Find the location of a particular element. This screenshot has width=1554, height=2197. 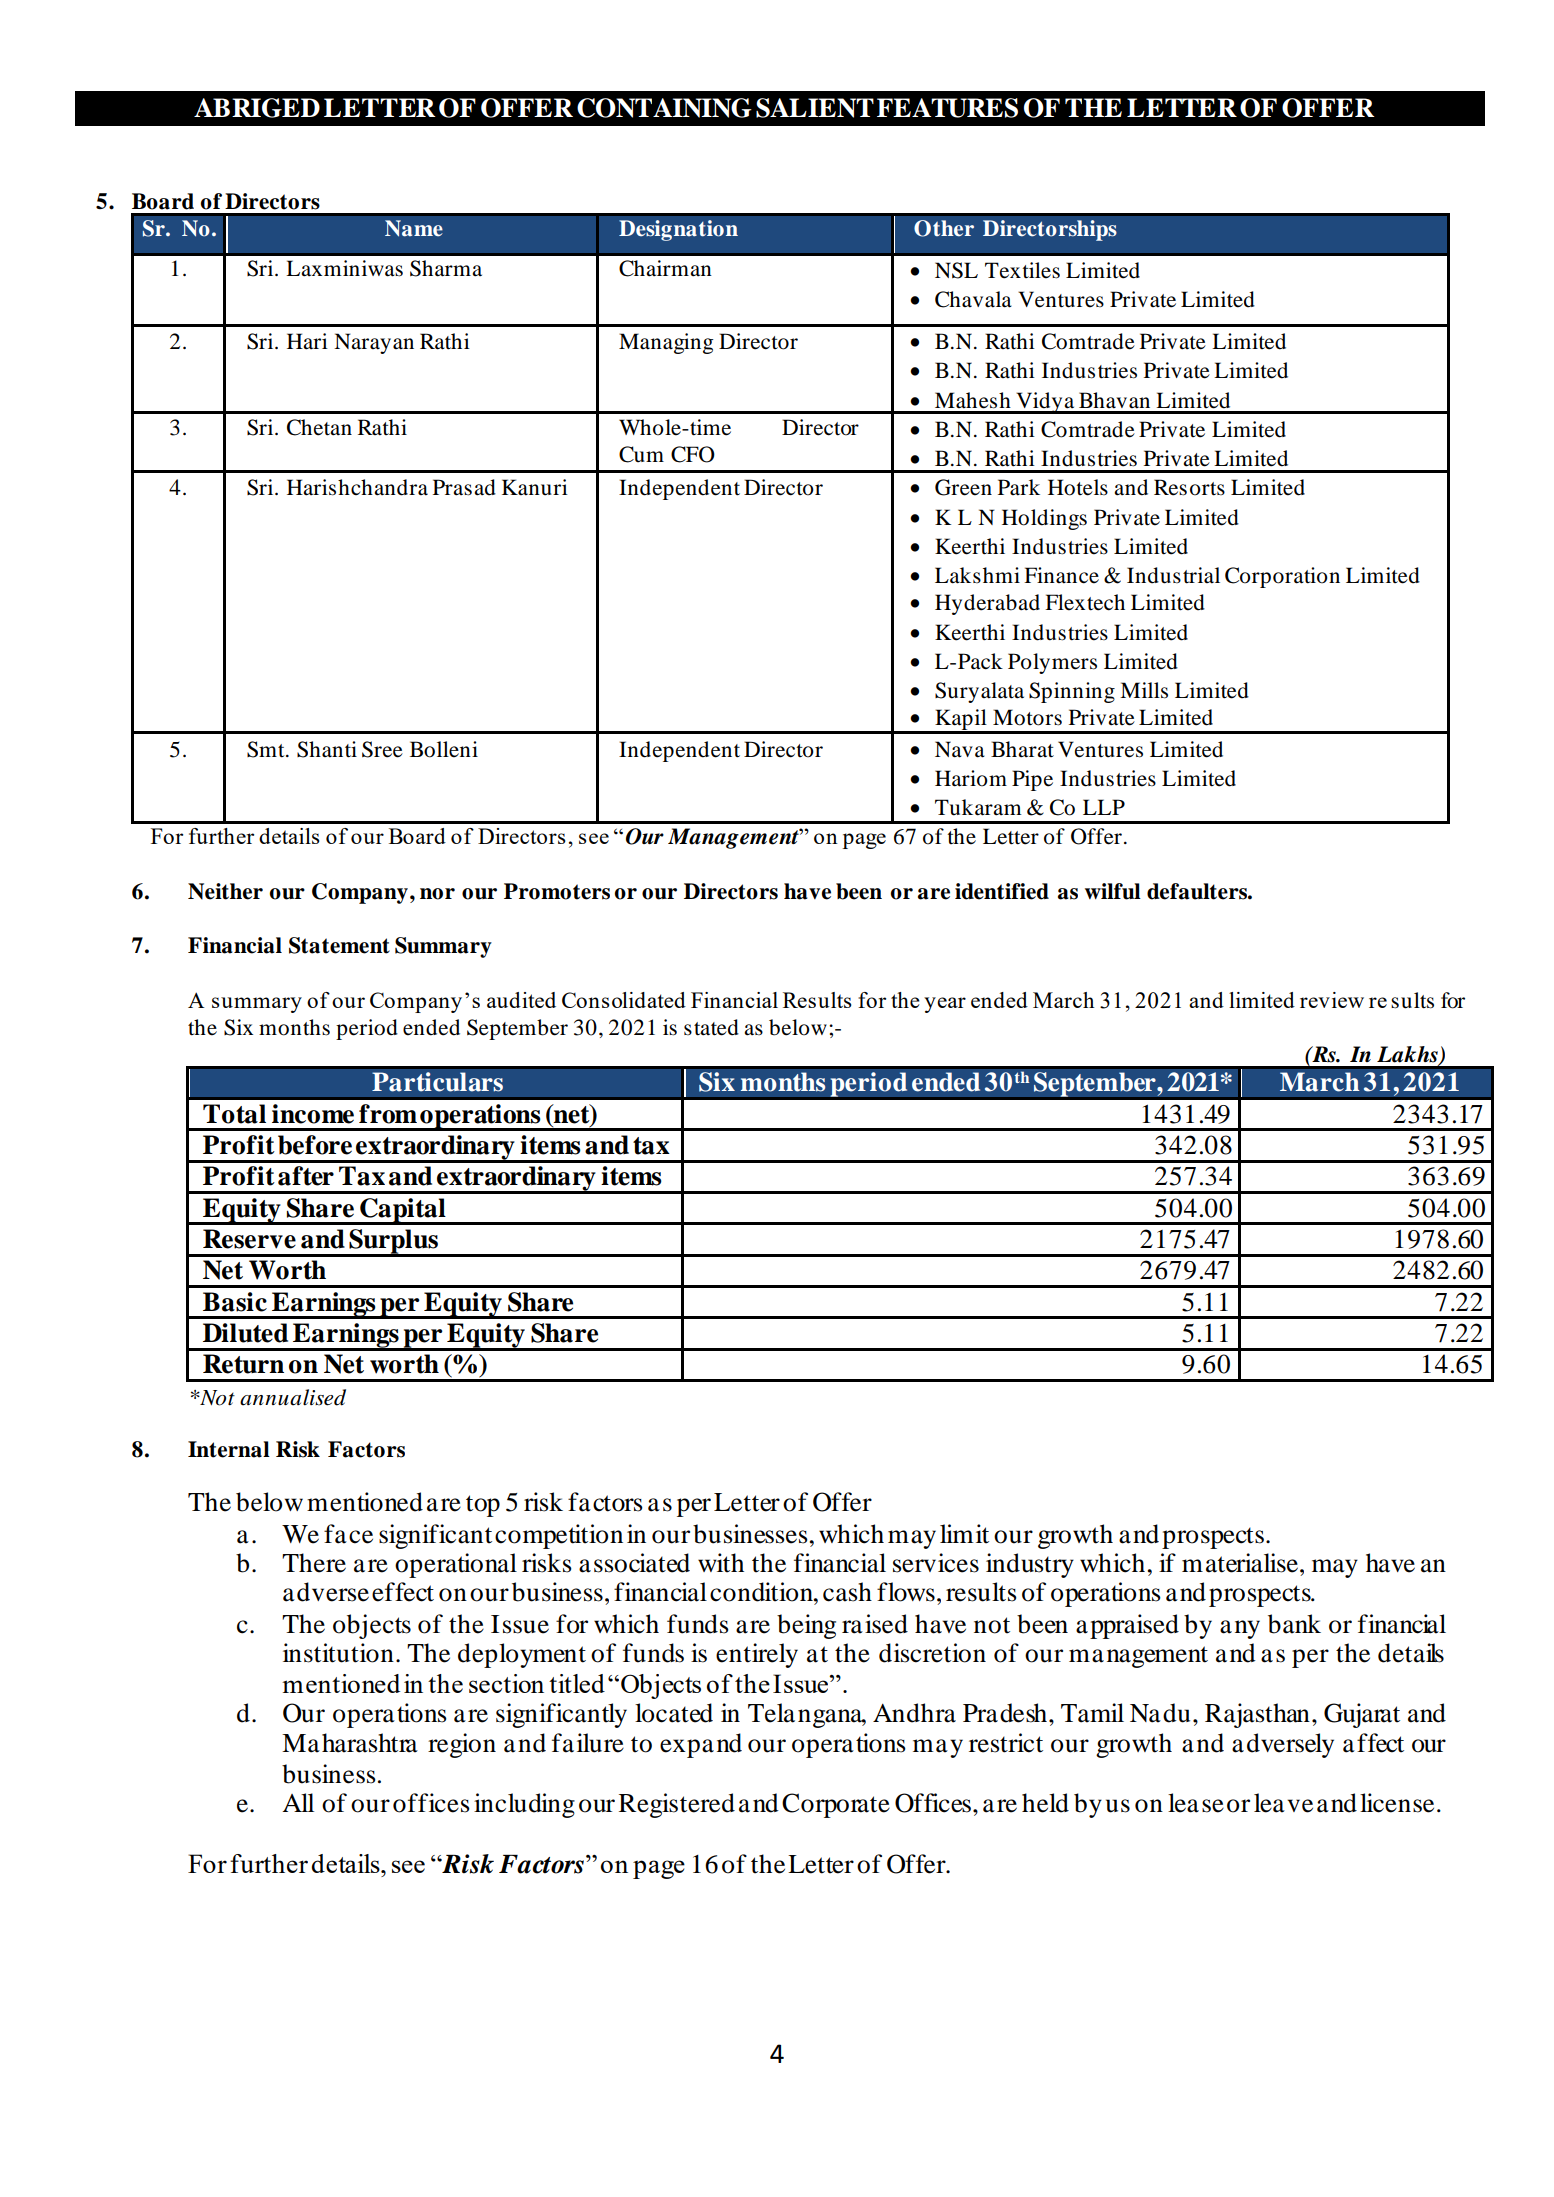

annualised is located at coordinates (293, 1397).
